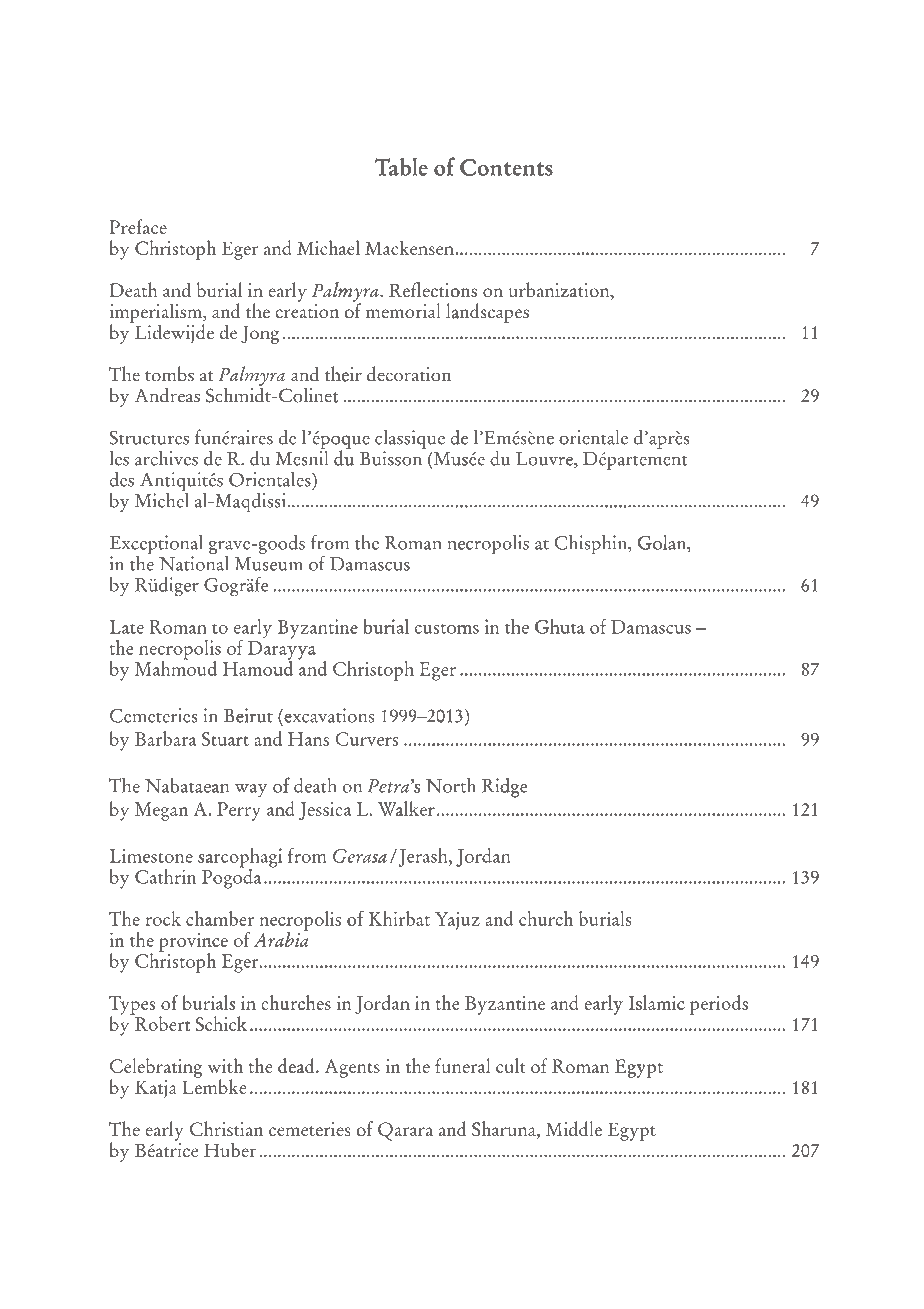 The width and height of the image is (924, 1309). What do you see at coordinates (138, 226) in the image?
I see `Preface` at bounding box center [138, 226].
